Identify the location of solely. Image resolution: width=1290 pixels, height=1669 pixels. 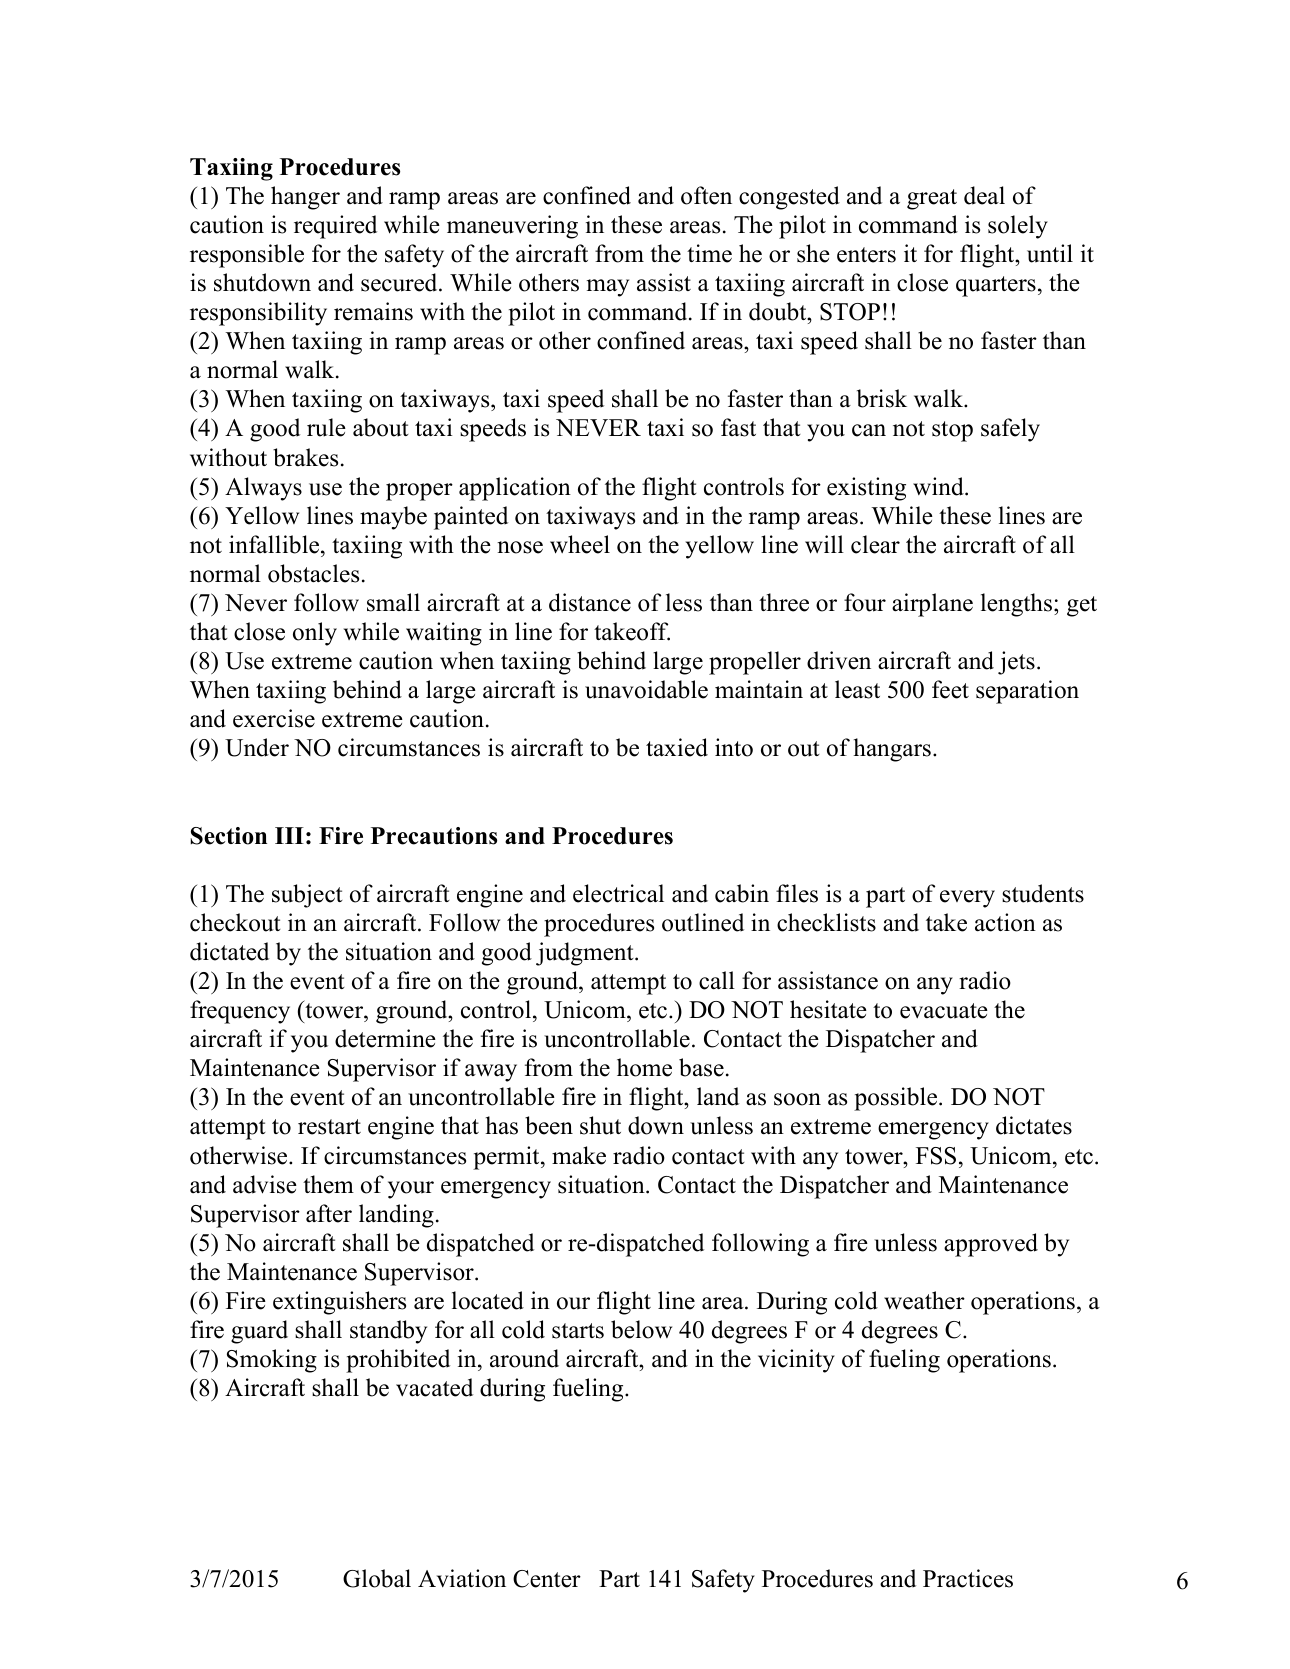
(1018, 227).
